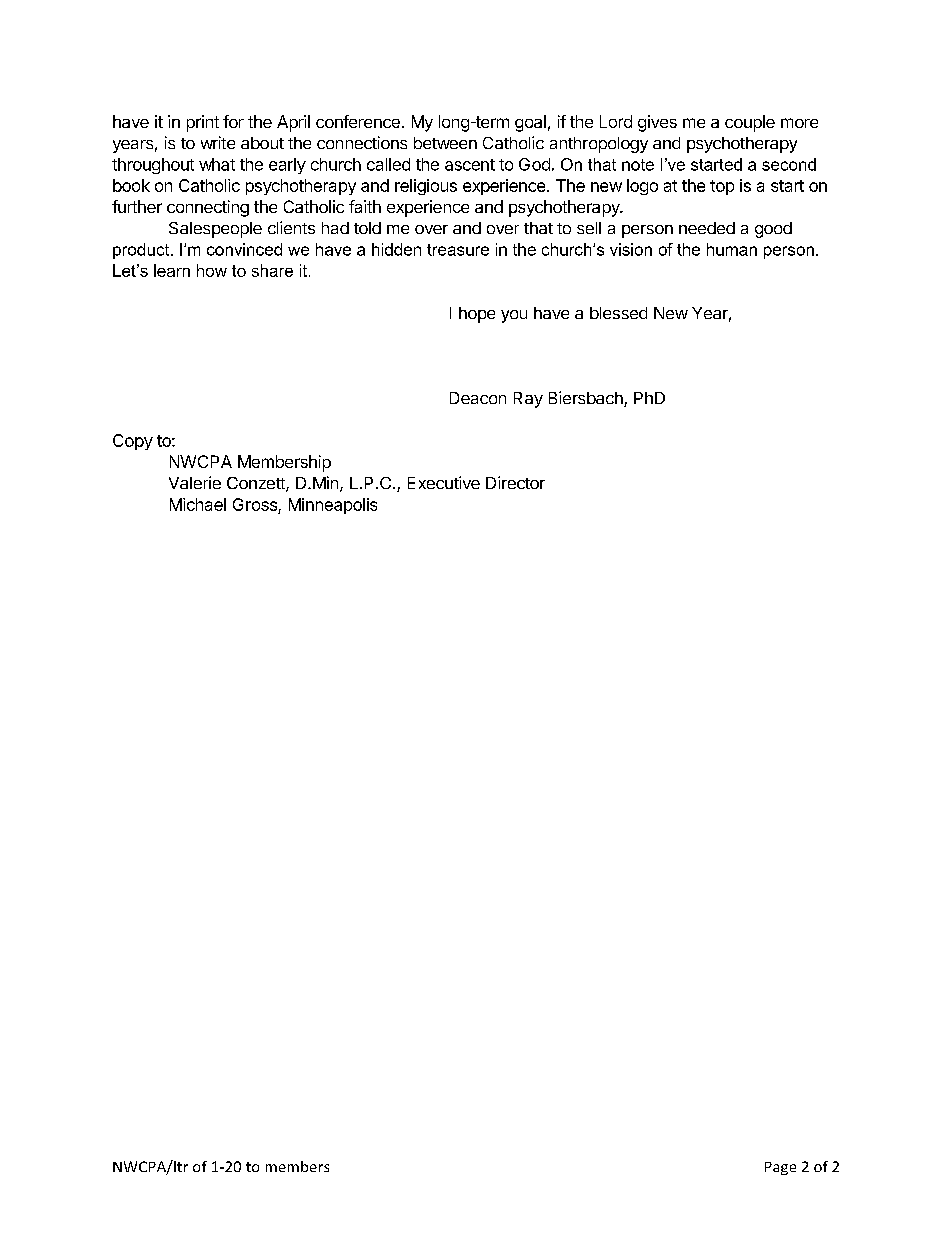 The width and height of the image is (952, 1233). I want to click on Valerie, so click(195, 482).
